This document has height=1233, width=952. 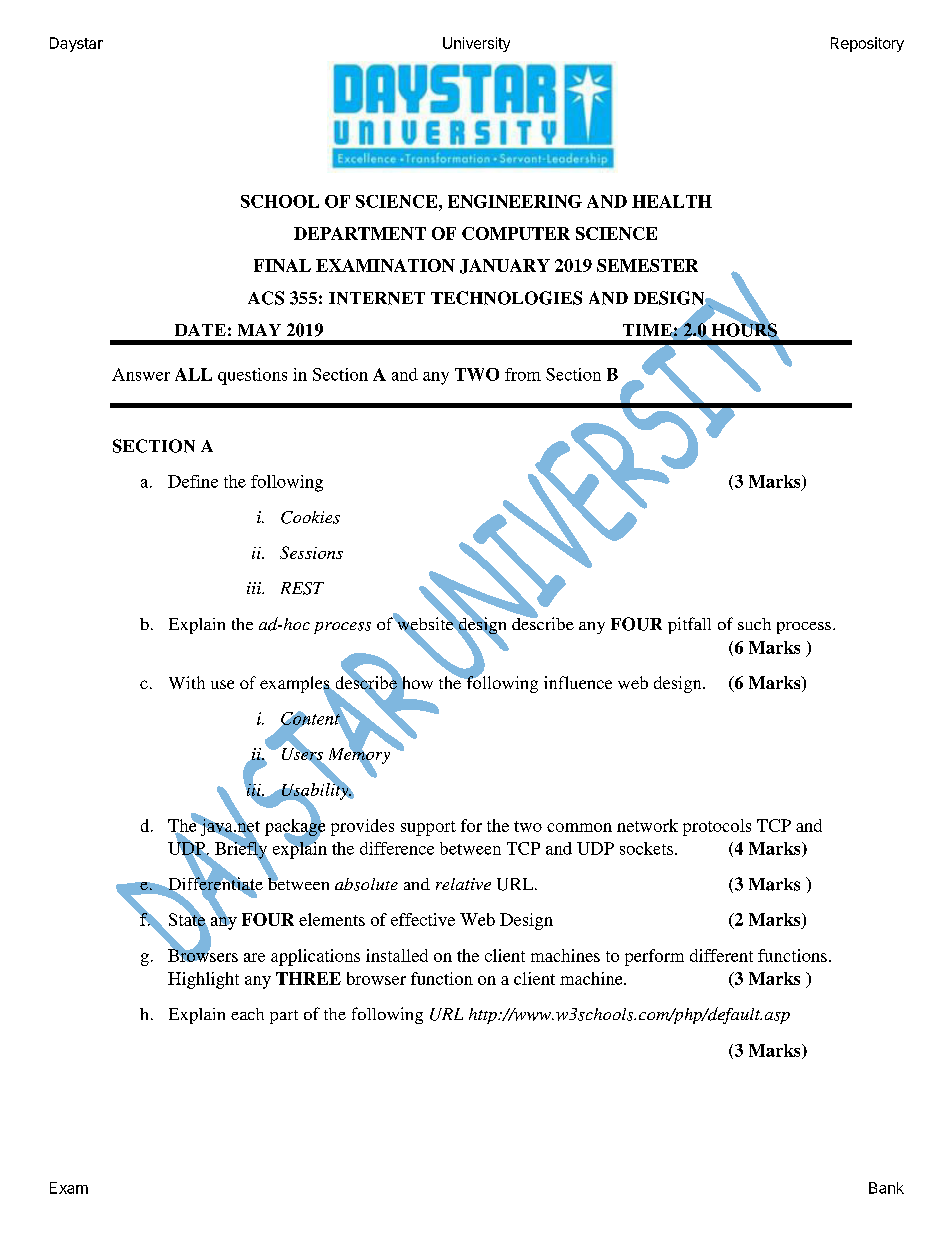 What do you see at coordinates (717, 827) in the document?
I see `protocols` at bounding box center [717, 827].
